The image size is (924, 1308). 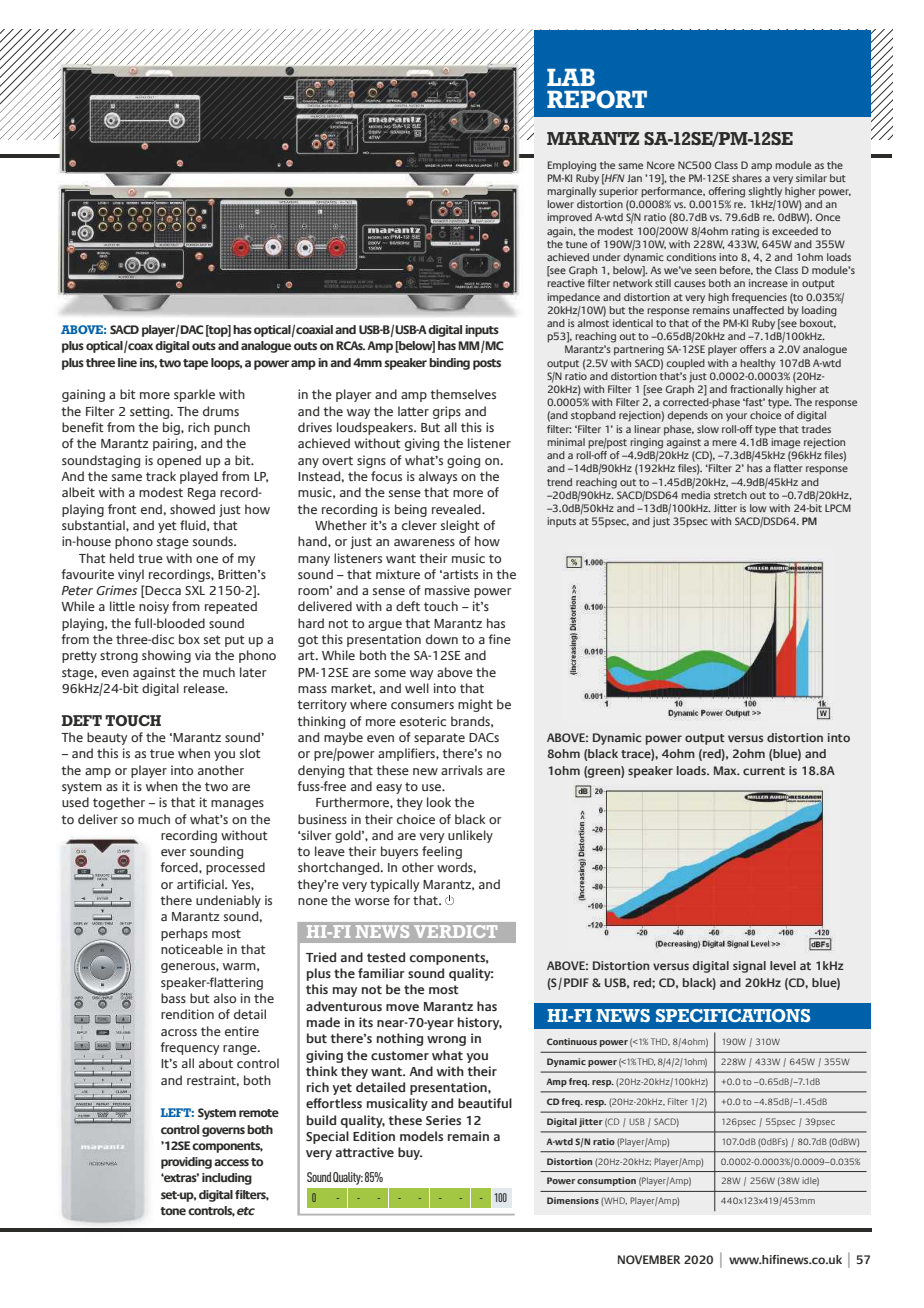 What do you see at coordinates (421, 1136) in the document?
I see `models` at bounding box center [421, 1136].
